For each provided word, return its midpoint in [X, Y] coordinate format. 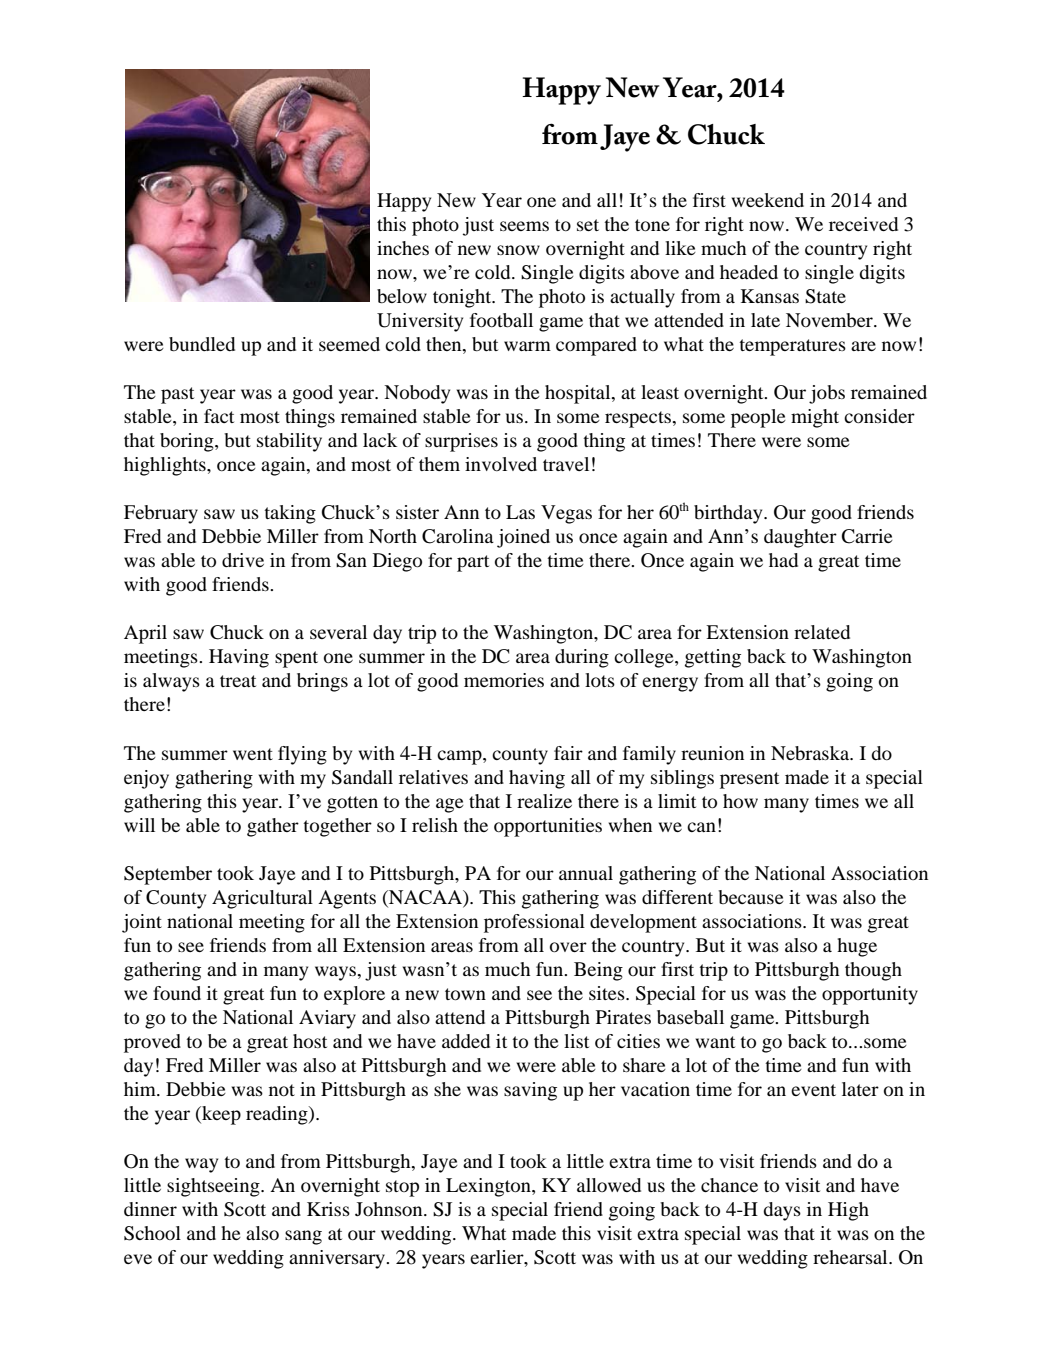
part [473, 563]
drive [243, 560]
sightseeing [214, 1187]
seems [524, 226]
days [782, 1211]
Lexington [489, 1187]
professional [534, 923]
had [783, 560]
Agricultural [262, 899]
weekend [768, 200]
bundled [202, 344]
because [751, 897]
